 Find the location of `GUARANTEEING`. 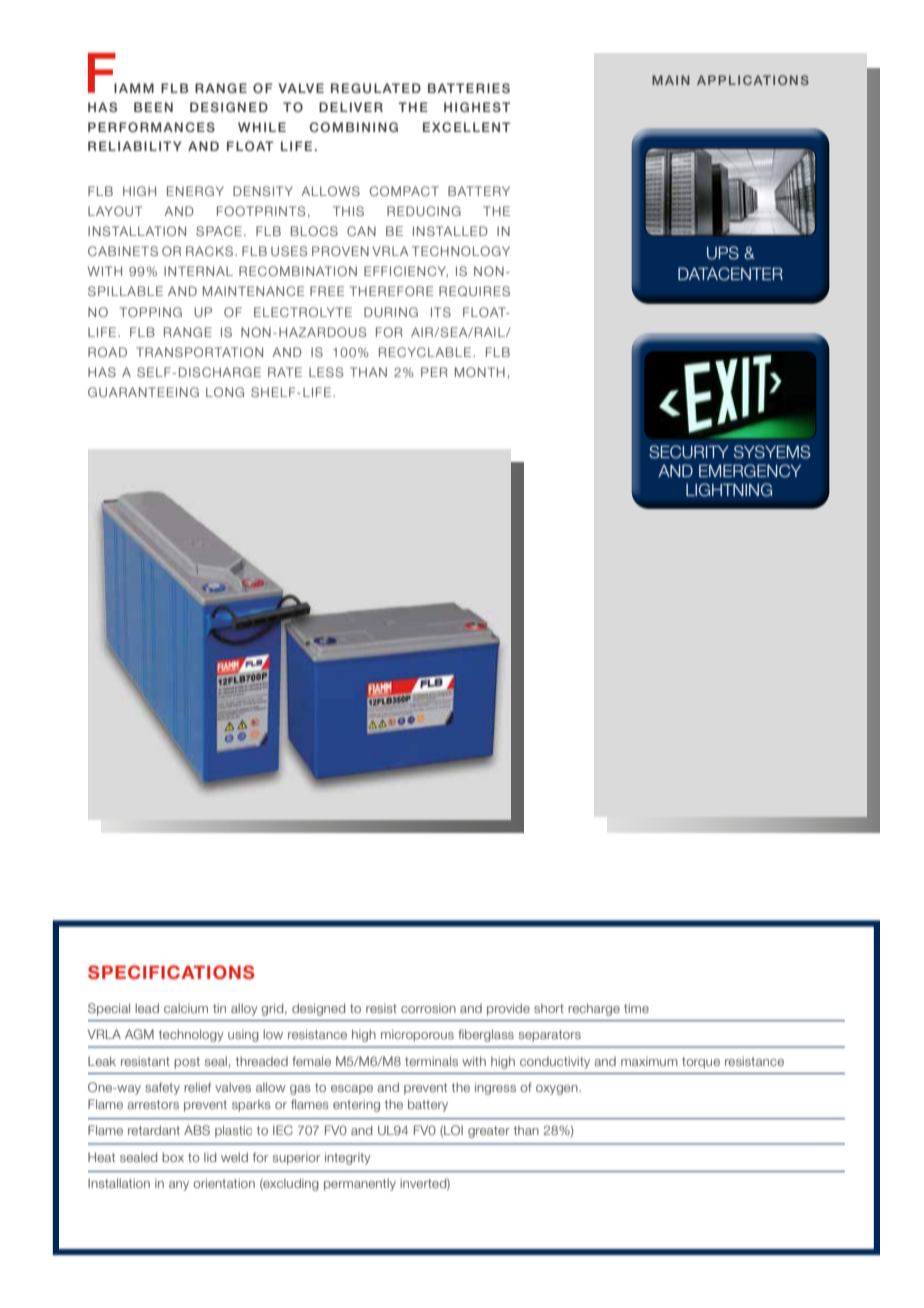

GUARANTEEING is located at coordinates (143, 392).
